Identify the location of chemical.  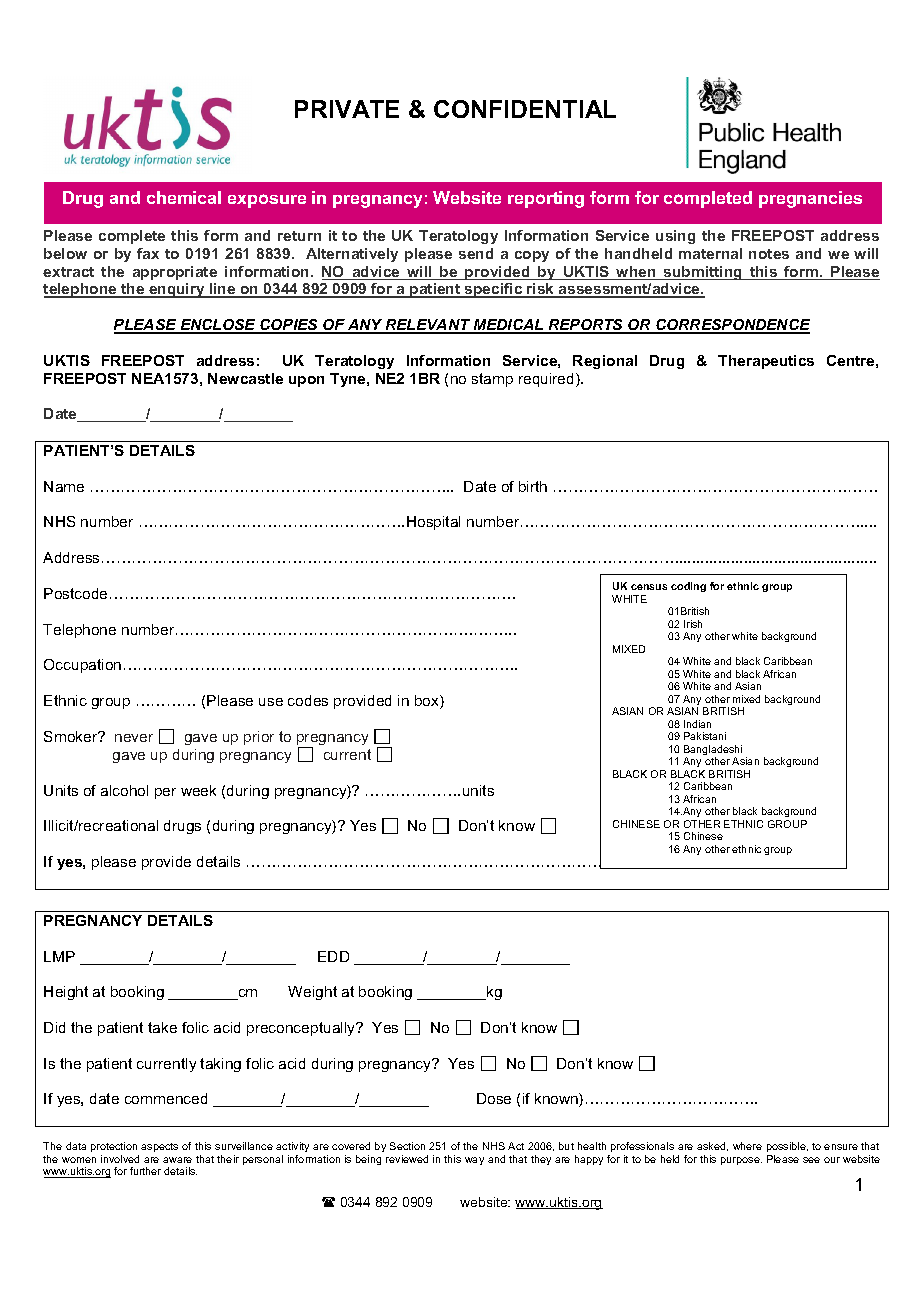
(184, 197).
